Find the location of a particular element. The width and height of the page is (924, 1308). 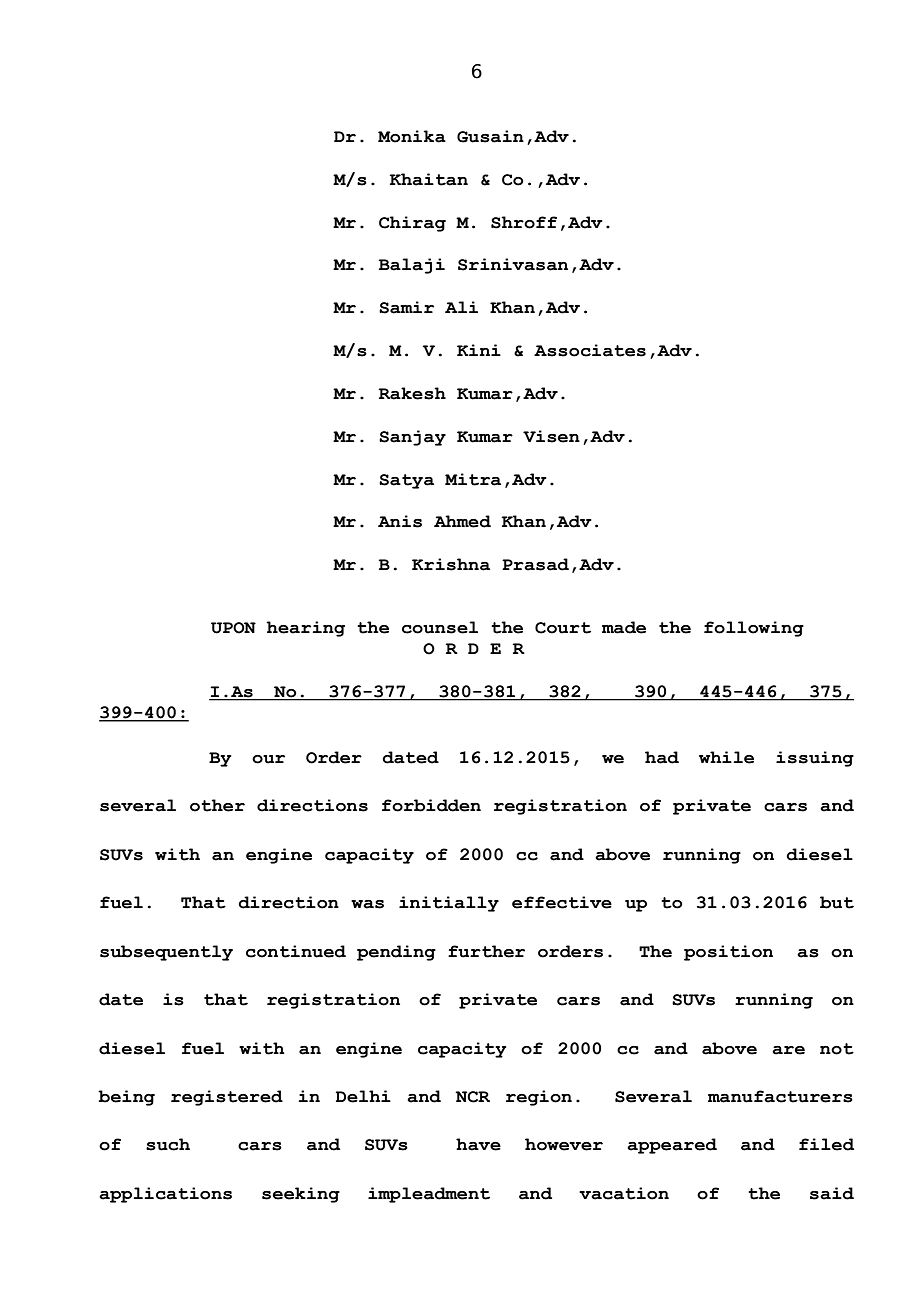

such is located at coordinates (168, 1144).
